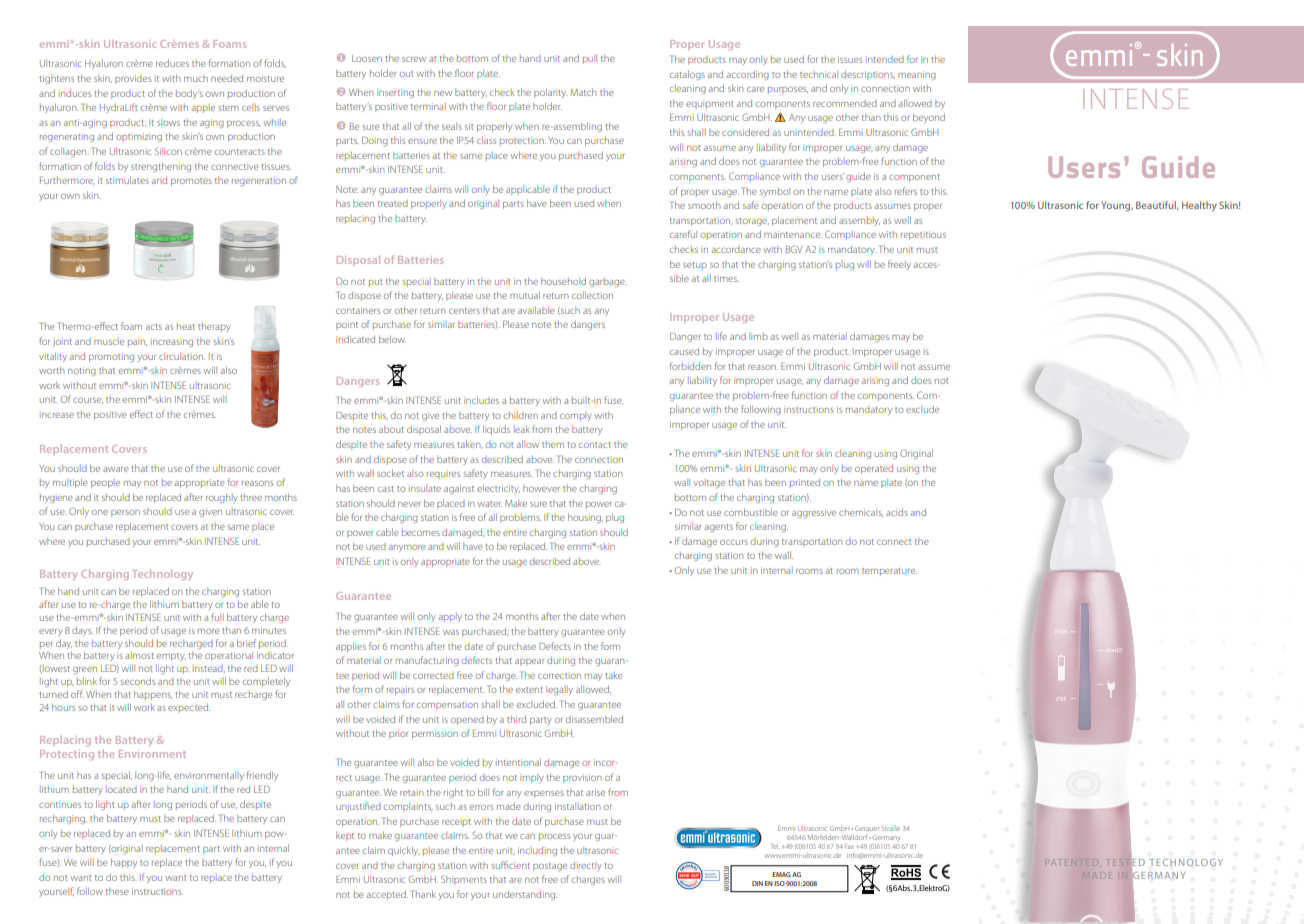  I want to click on operated, so click(874, 469).
